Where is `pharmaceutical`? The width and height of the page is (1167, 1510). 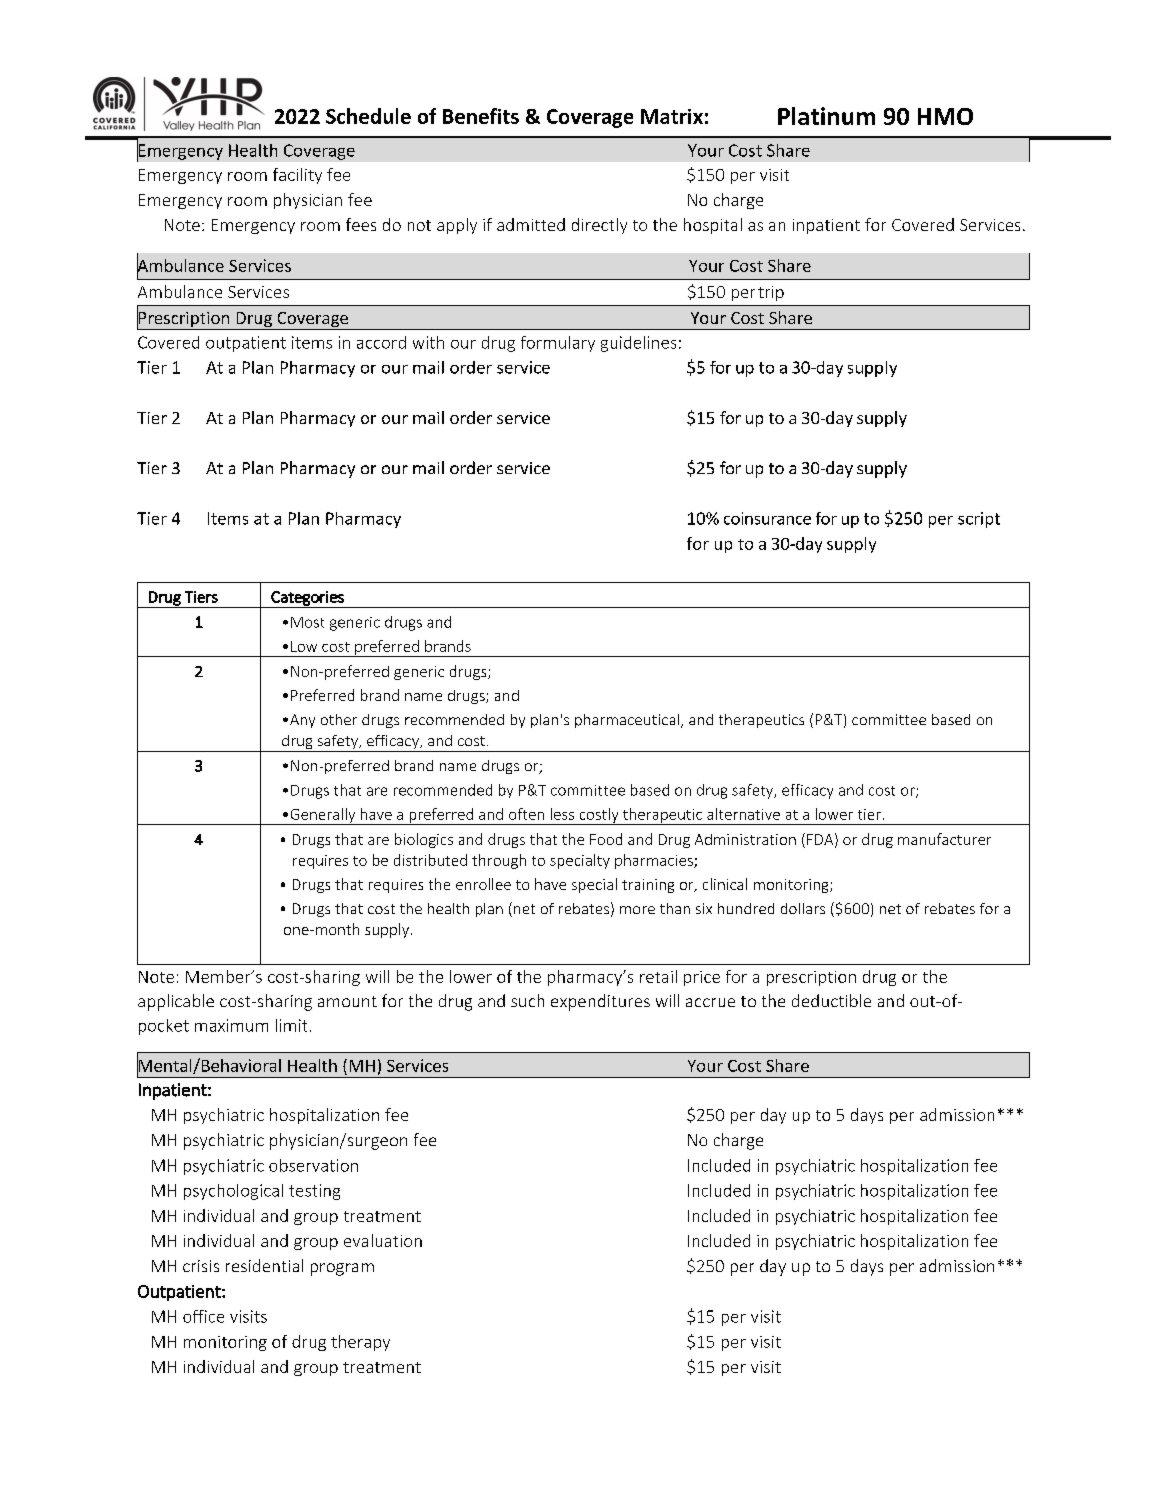 pharmaceutical is located at coordinates (628, 721).
